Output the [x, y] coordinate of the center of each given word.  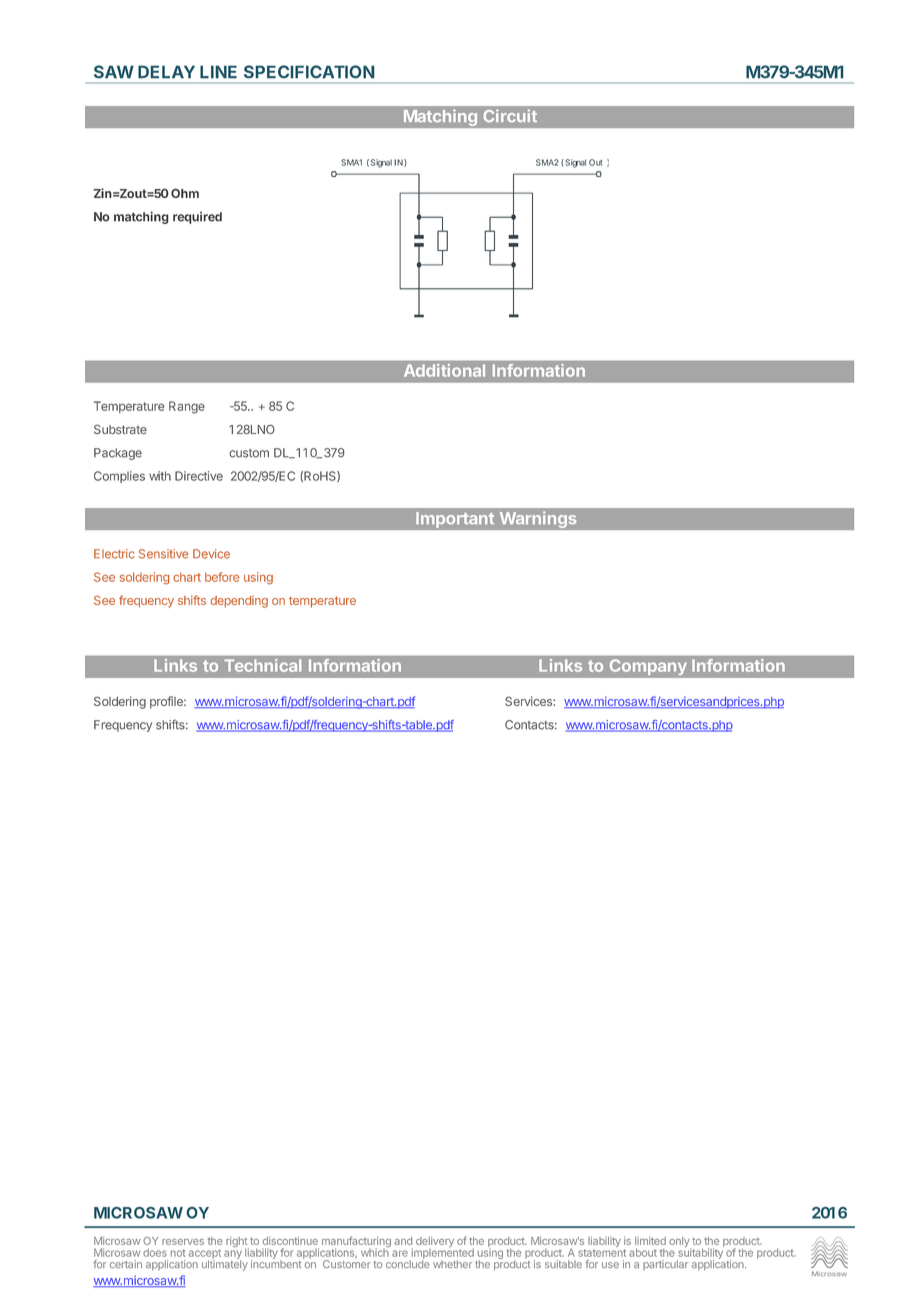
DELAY [166, 72]
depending [239, 602]
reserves [183, 1242]
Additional [444, 370]
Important [455, 520]
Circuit [510, 115]
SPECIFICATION [309, 72]
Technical [262, 665]
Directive [199, 476]
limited [650, 1241]
